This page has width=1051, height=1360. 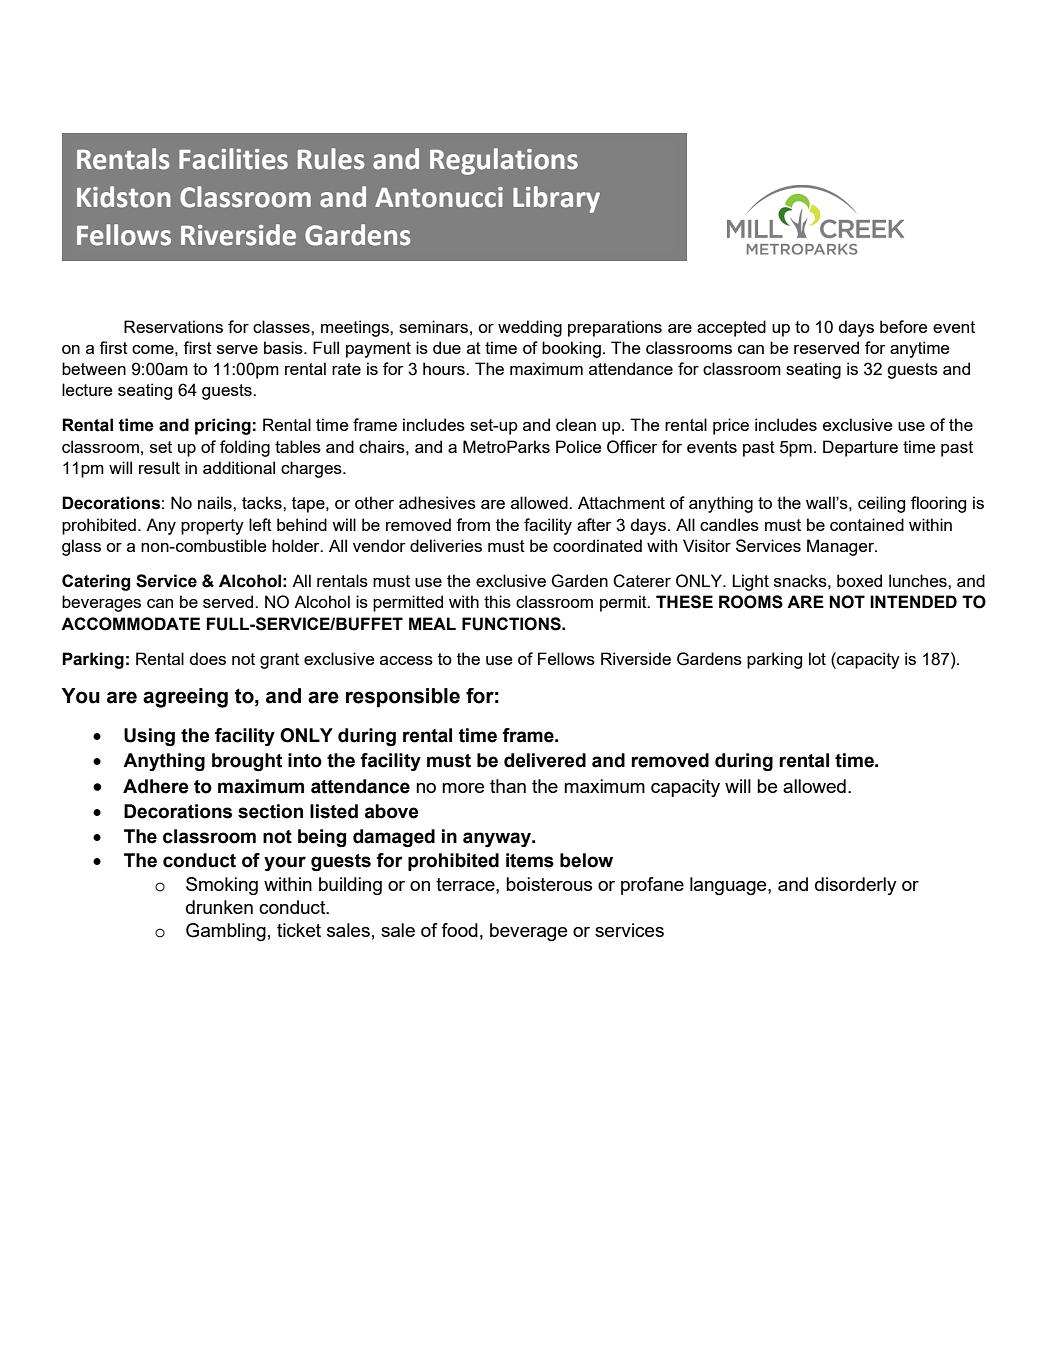 I want to click on INTENDED, so click(x=913, y=601).
